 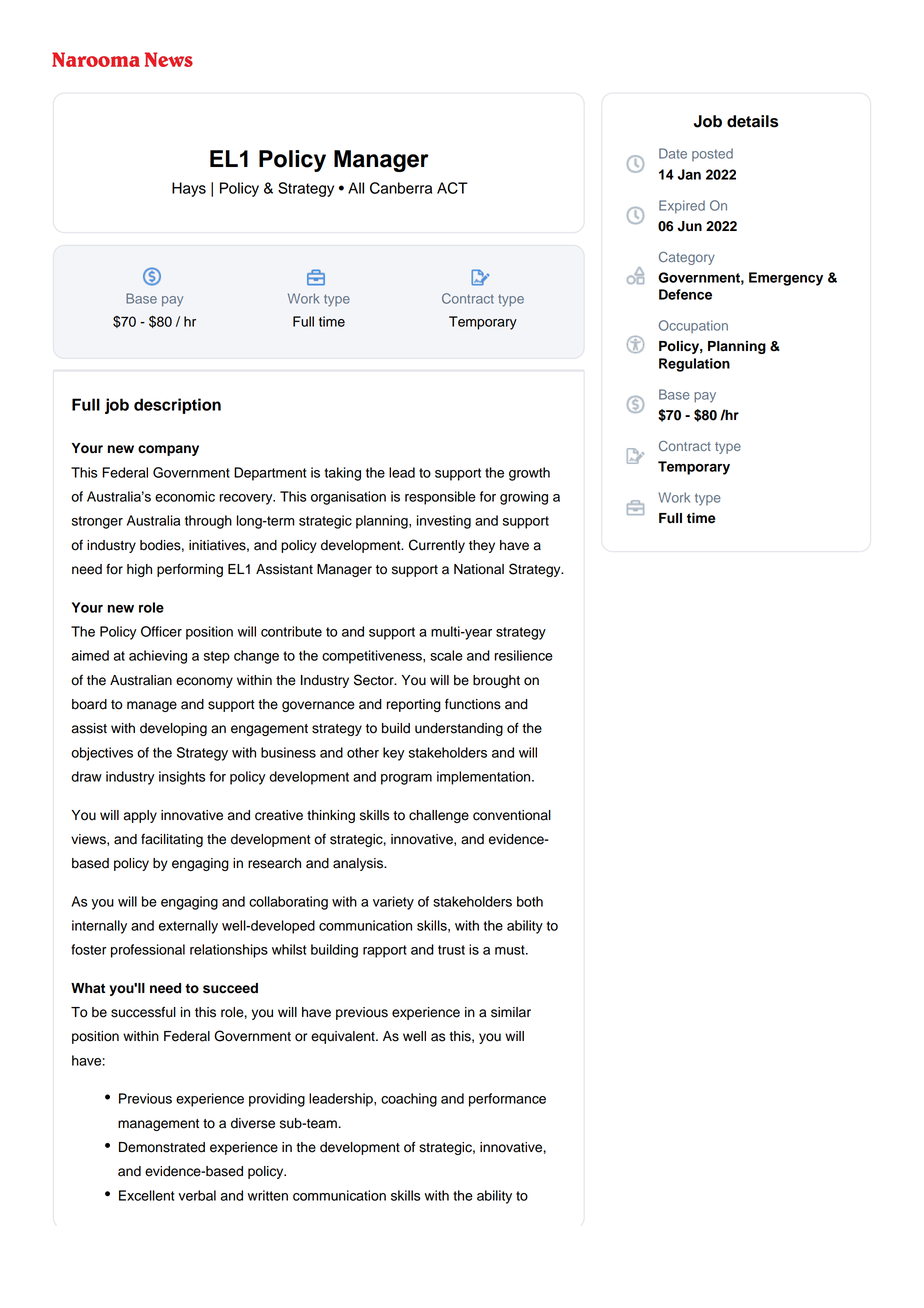 What do you see at coordinates (189, 189) in the screenshot?
I see `Hays` at bounding box center [189, 189].
